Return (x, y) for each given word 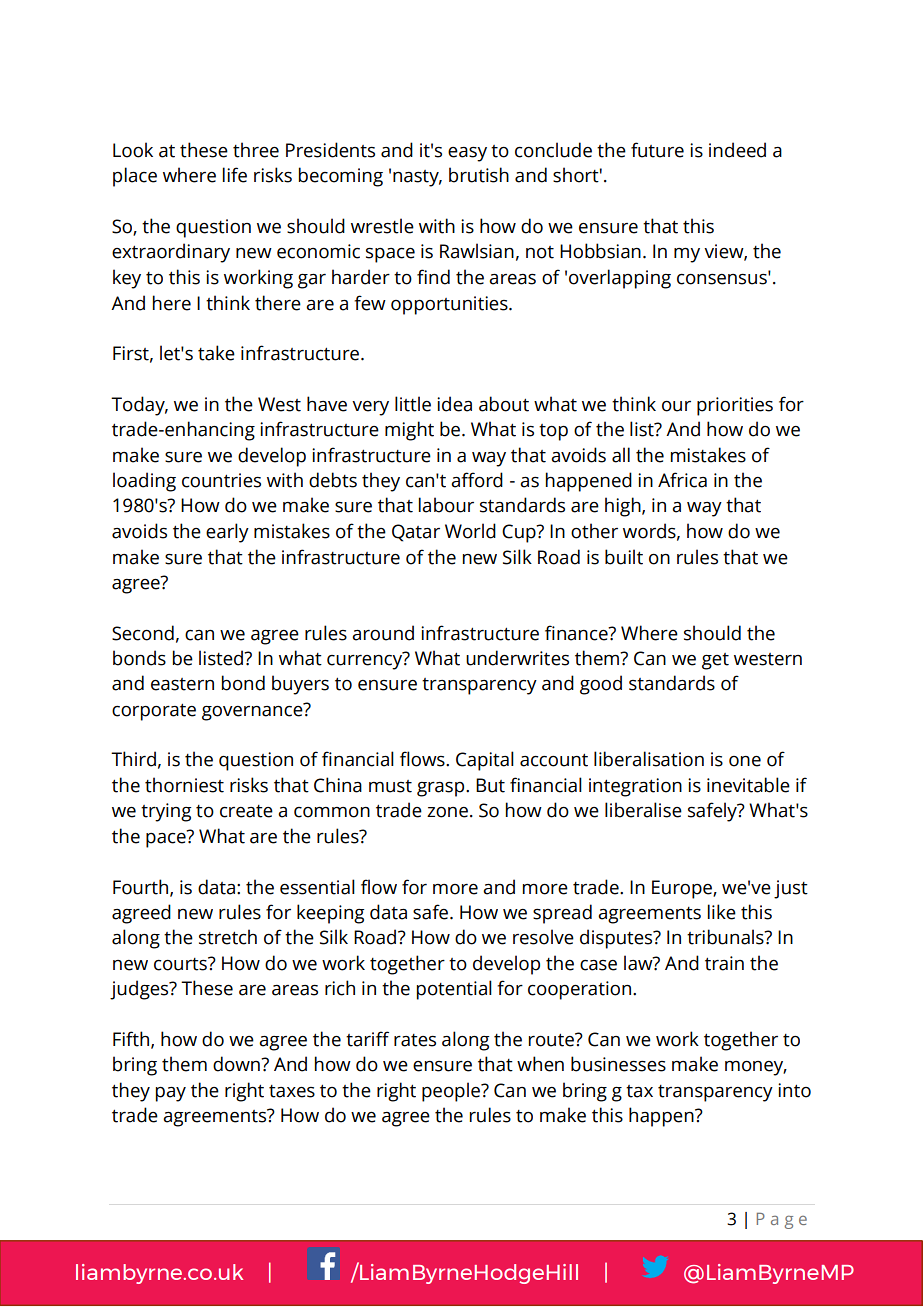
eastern (182, 684)
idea (454, 404)
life (235, 175)
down (237, 1064)
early (227, 533)
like (722, 912)
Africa (682, 480)
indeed (737, 150)
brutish (479, 175)
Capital (485, 761)
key (127, 279)
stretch (228, 937)
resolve (543, 937)
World (470, 531)
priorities (735, 406)
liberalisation (649, 759)
